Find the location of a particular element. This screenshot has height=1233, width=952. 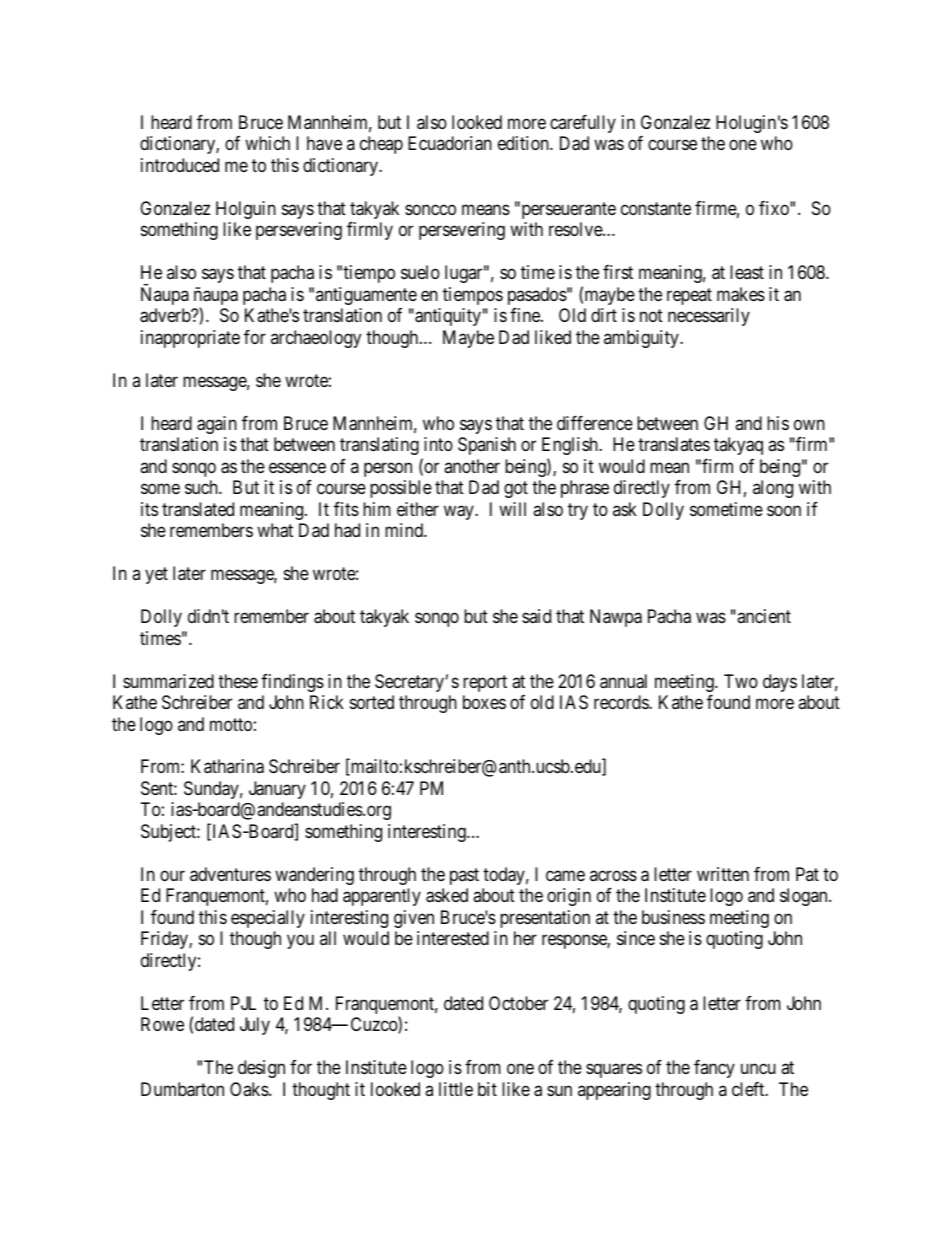

bit is located at coordinates (487, 1089).
